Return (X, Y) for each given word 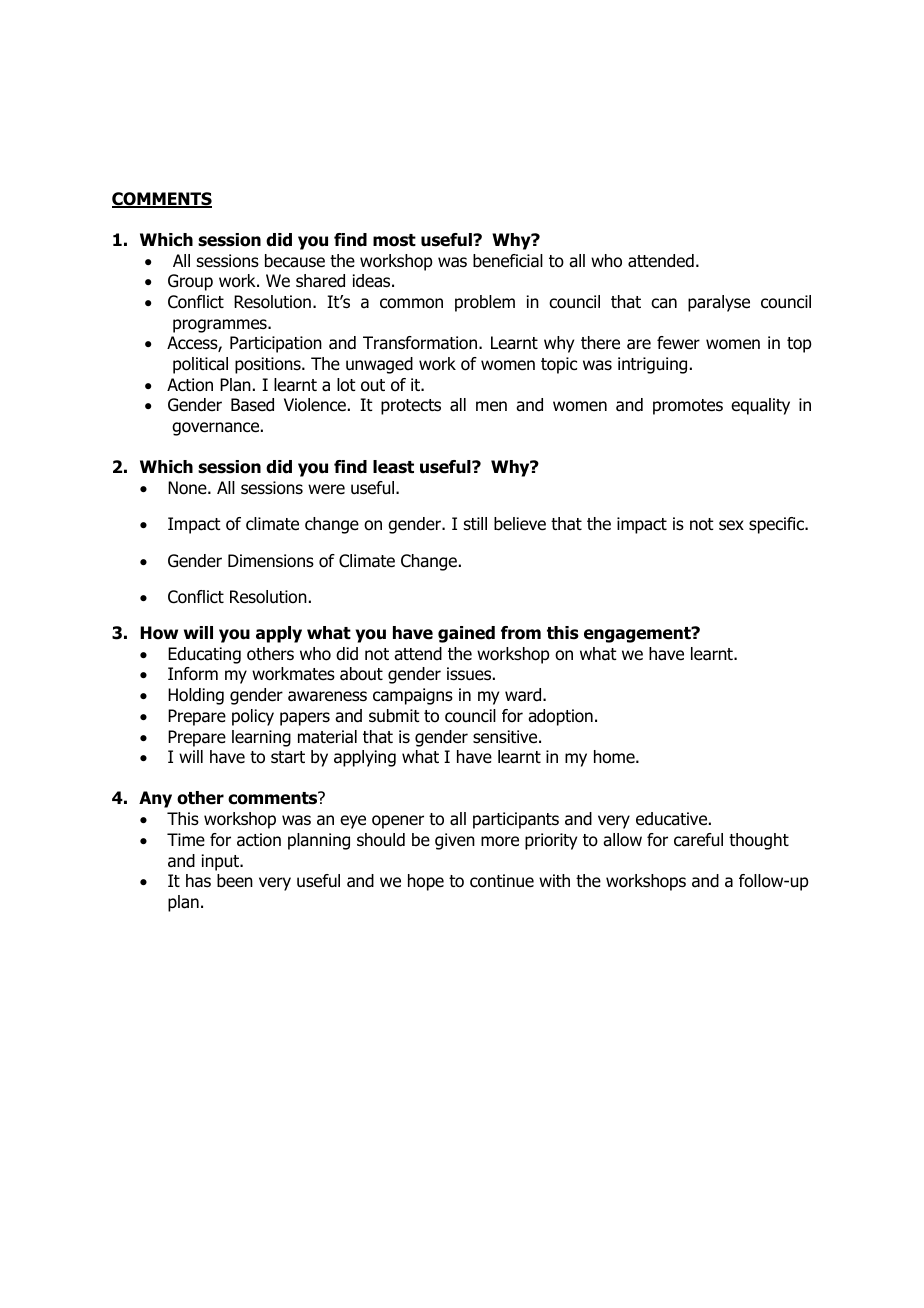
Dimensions (271, 561)
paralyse (719, 303)
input (222, 862)
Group (190, 282)
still (475, 523)
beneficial (508, 261)
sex (731, 525)
